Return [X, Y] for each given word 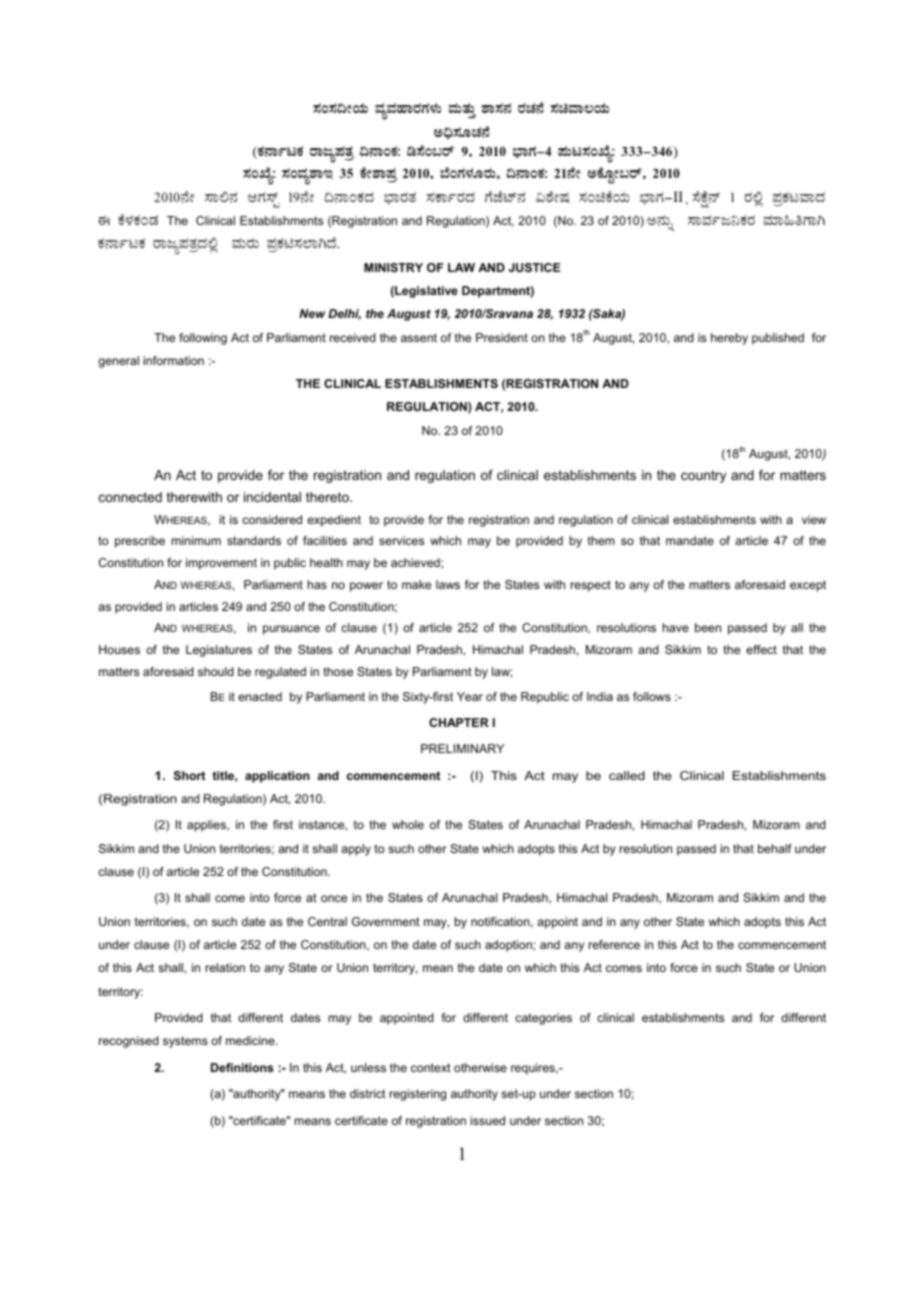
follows [652, 696]
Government [386, 921]
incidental [272, 497]
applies [207, 826]
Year [470, 696]
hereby [729, 339]
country [703, 476]
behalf [775, 848]
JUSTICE [534, 267]
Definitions [242, 1067]
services [401, 540]
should [216, 671]
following [203, 339]
